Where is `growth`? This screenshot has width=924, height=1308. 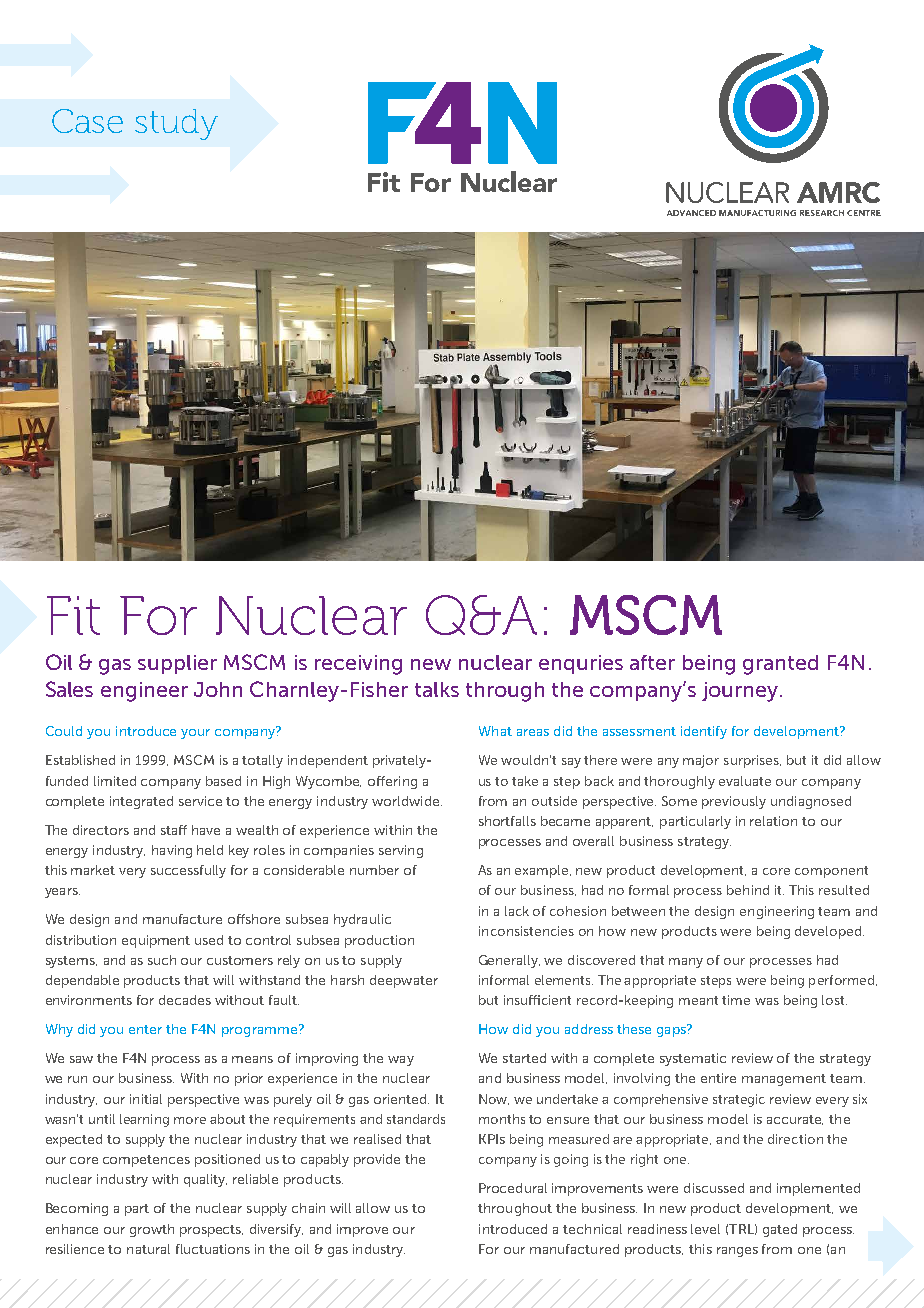 growth is located at coordinates (152, 1230).
